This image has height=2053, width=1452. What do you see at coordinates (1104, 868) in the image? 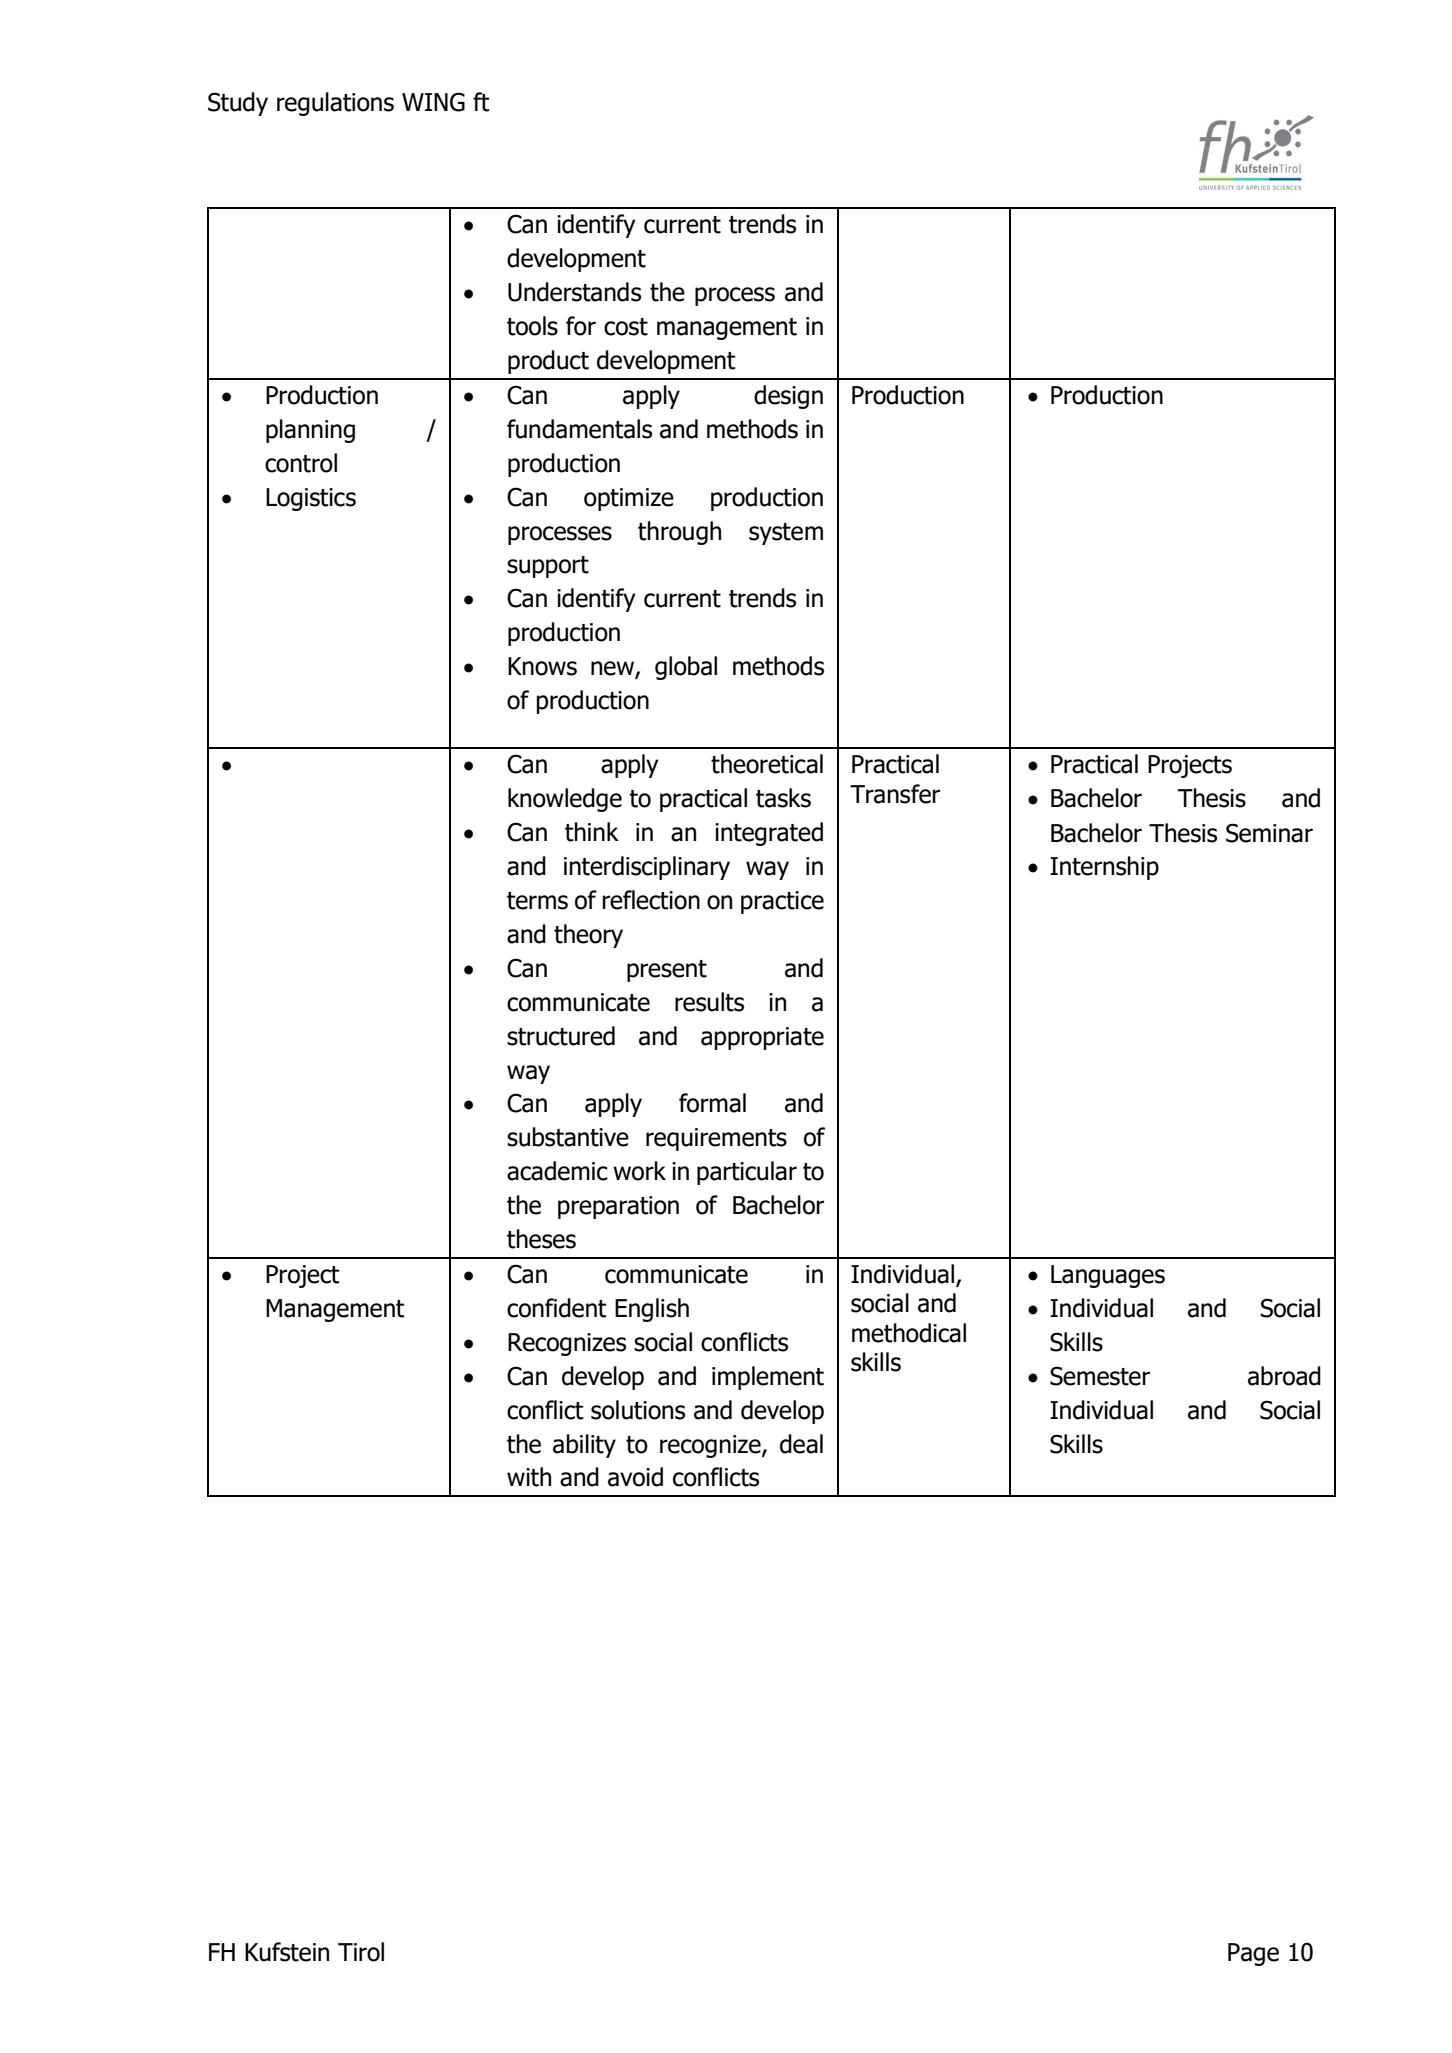
I see `Internship` at bounding box center [1104, 868].
